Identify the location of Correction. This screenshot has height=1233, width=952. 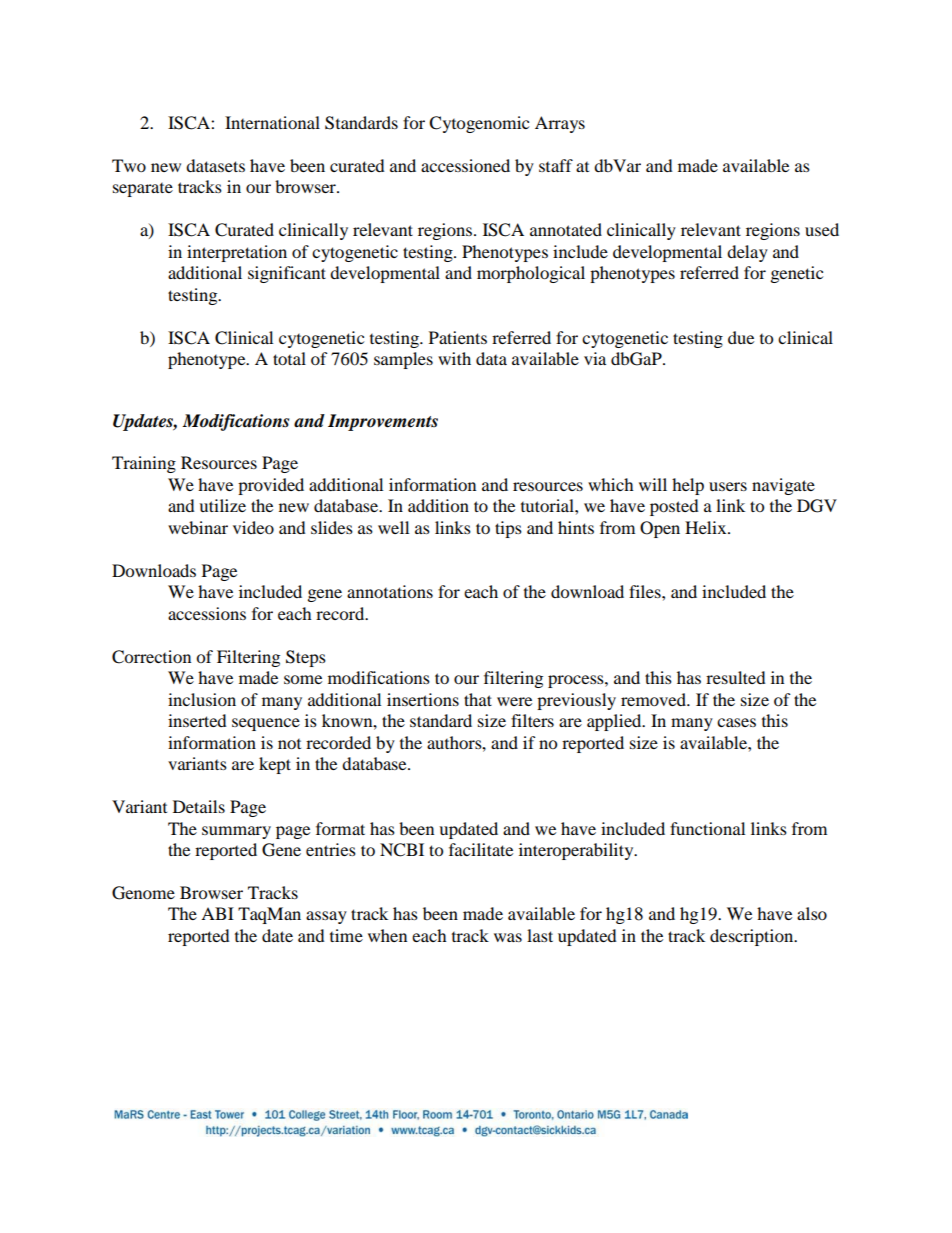
(151, 657).
